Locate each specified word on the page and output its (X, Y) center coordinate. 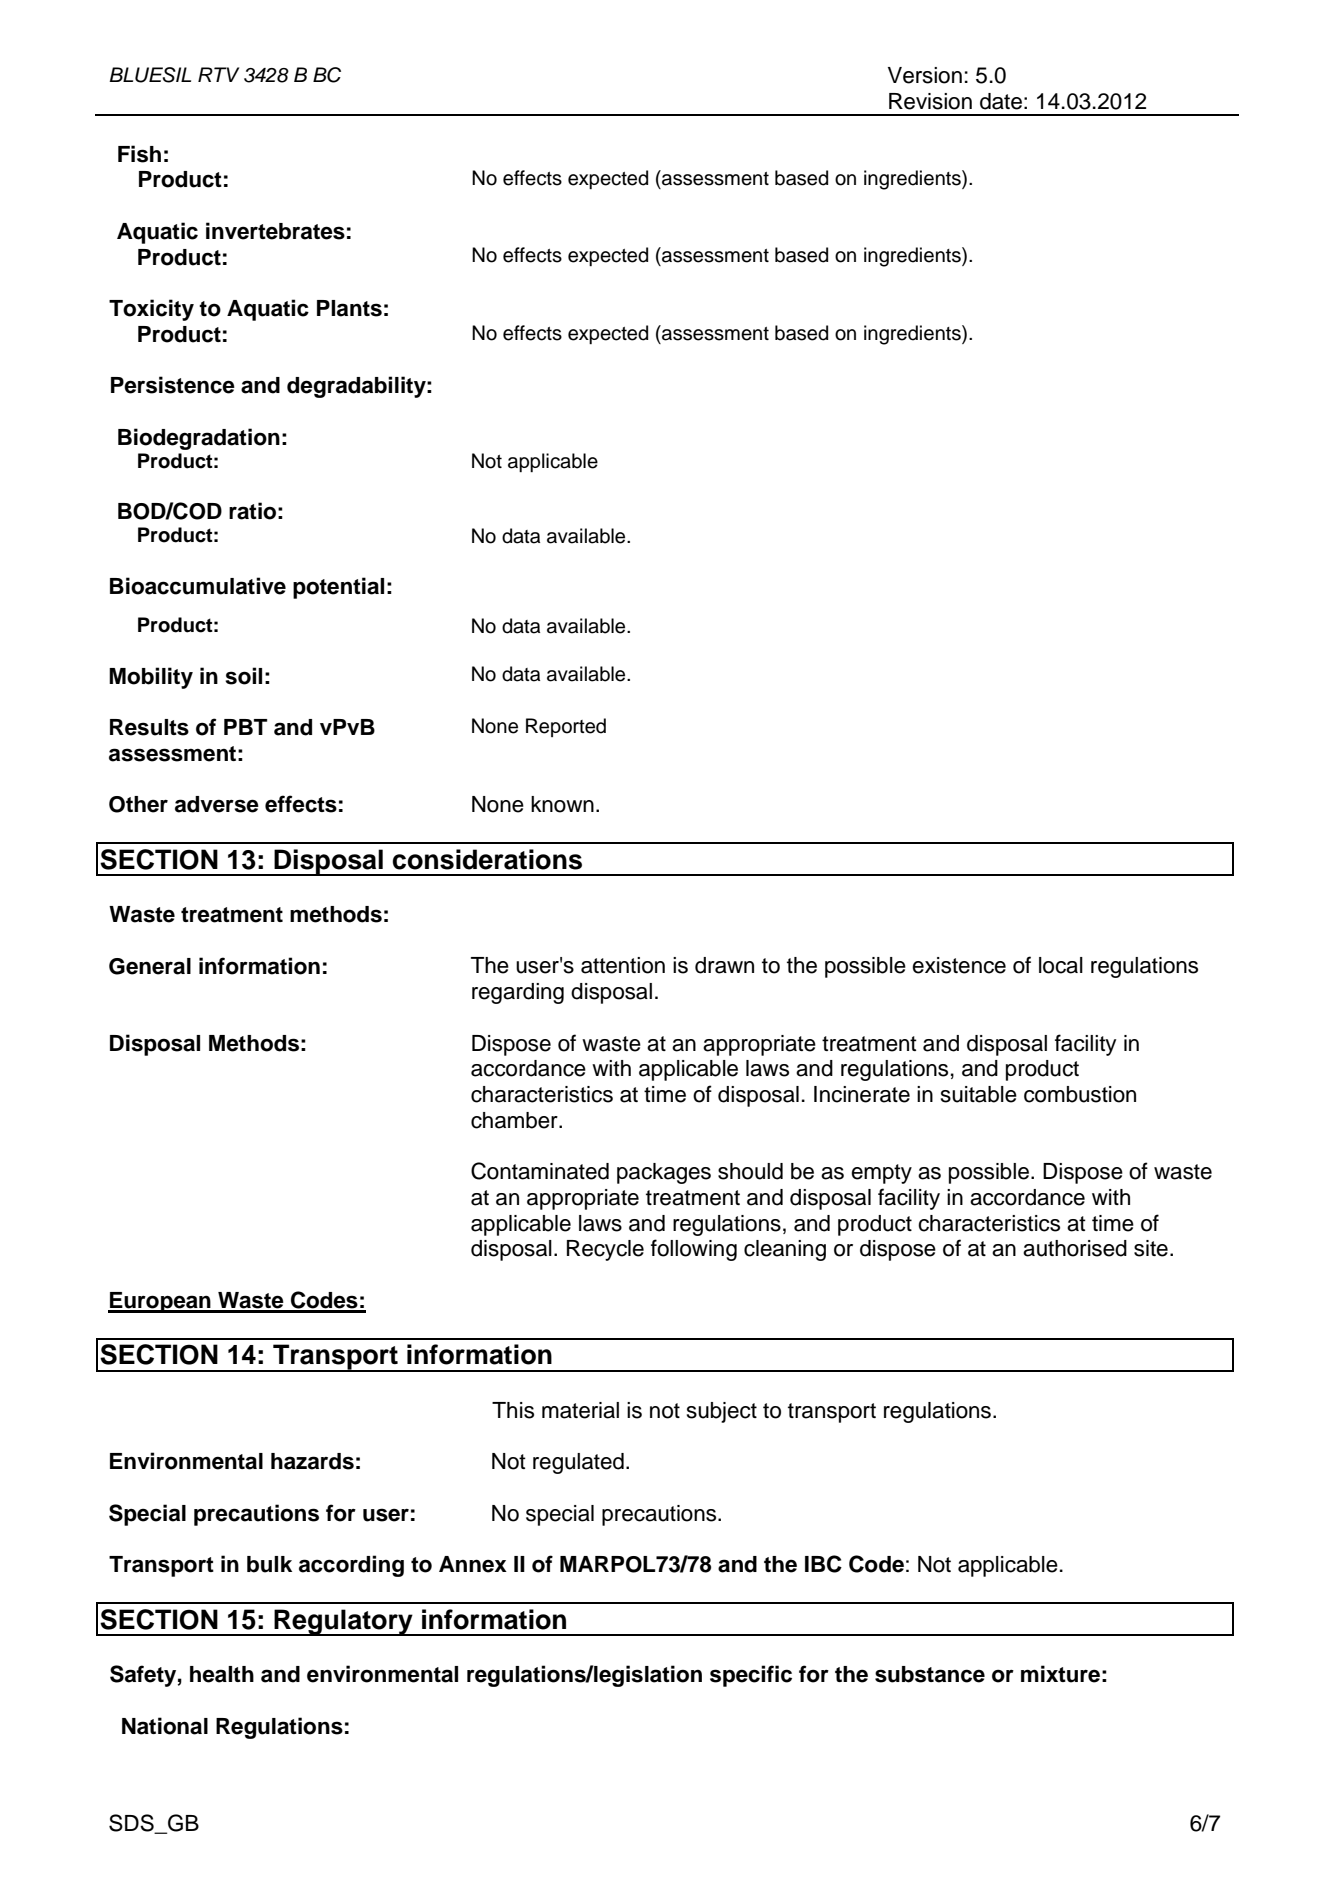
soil (243, 676)
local (1061, 965)
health (222, 1674)
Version (925, 75)
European (160, 1302)
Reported (566, 727)
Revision (930, 101)
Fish (139, 154)
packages (664, 1173)
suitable (979, 1094)
